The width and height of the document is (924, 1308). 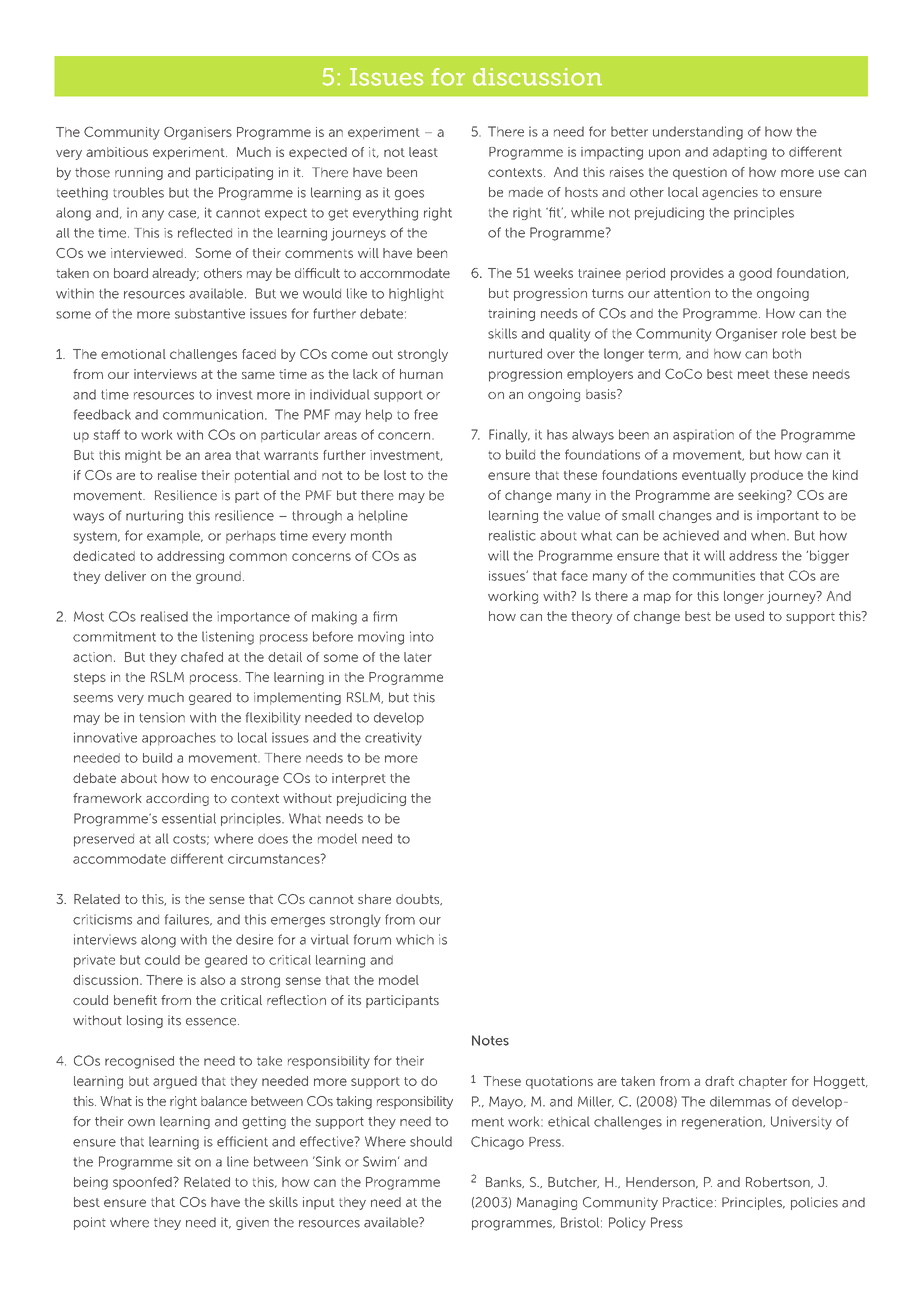 What do you see at coordinates (419, 899) in the document?
I see `doubts` at bounding box center [419, 899].
